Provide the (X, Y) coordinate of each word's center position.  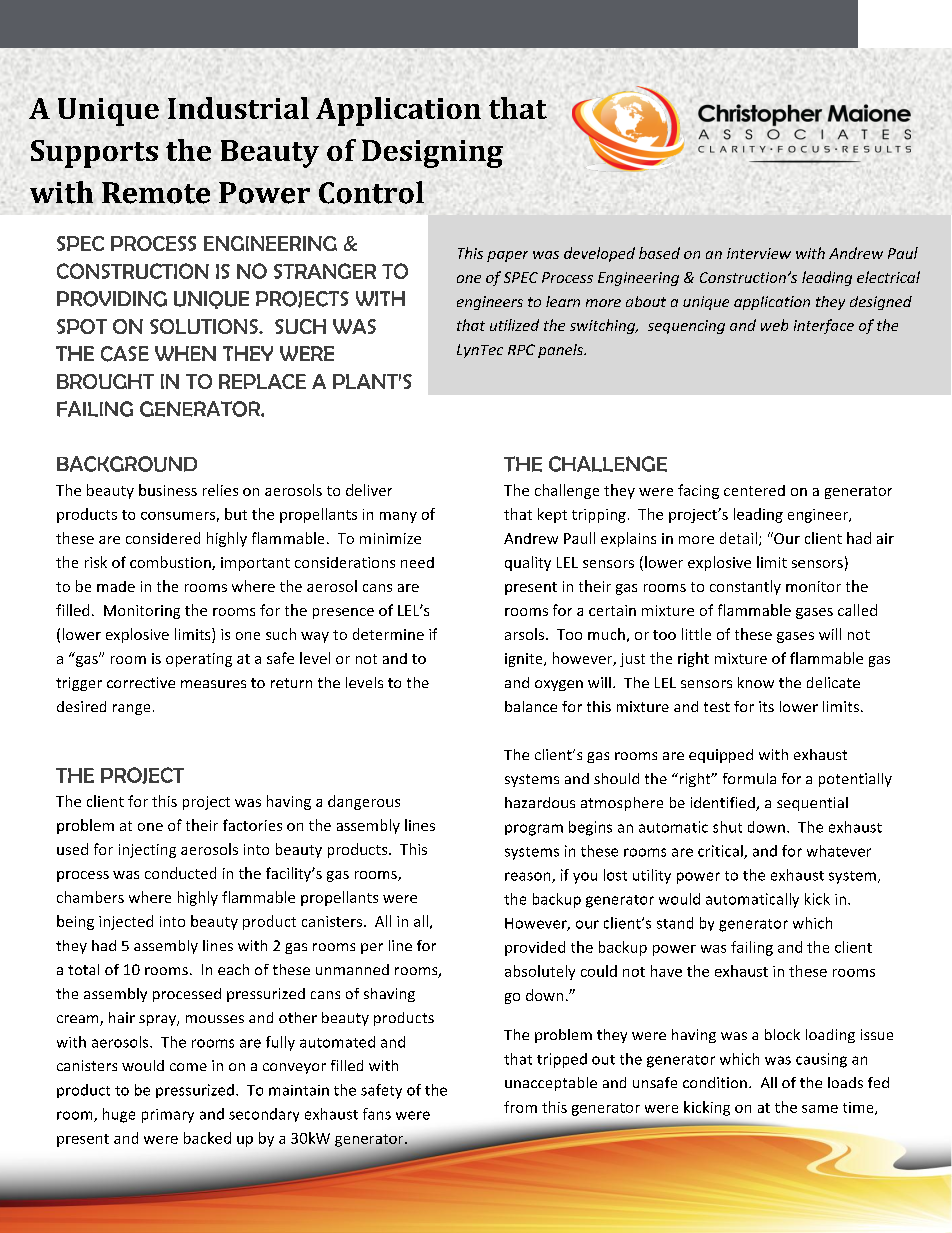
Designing (432, 154)
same (820, 1109)
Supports (94, 154)
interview (759, 253)
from (520, 1107)
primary (168, 1116)
